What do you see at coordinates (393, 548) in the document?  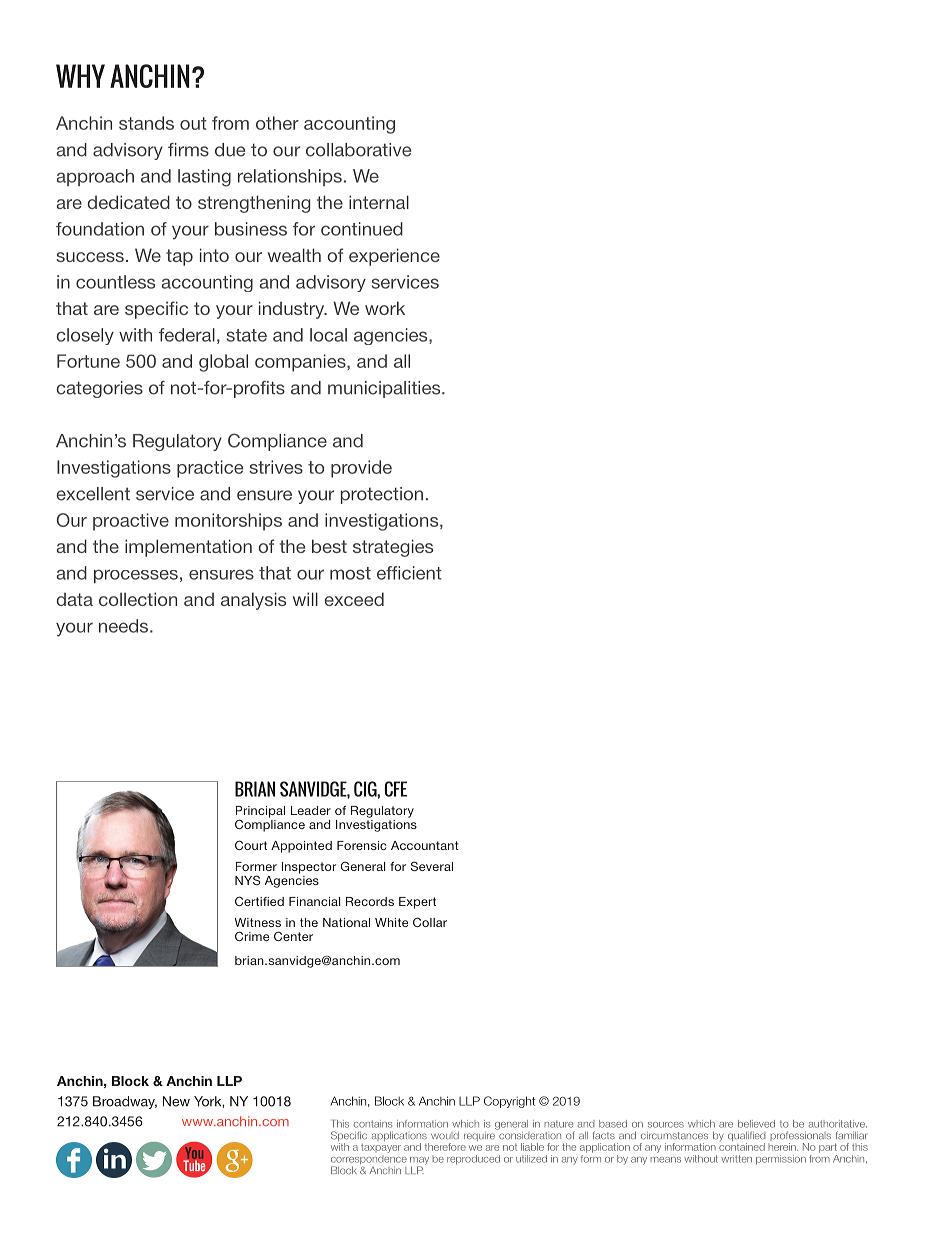 I see `strategies` at bounding box center [393, 548].
